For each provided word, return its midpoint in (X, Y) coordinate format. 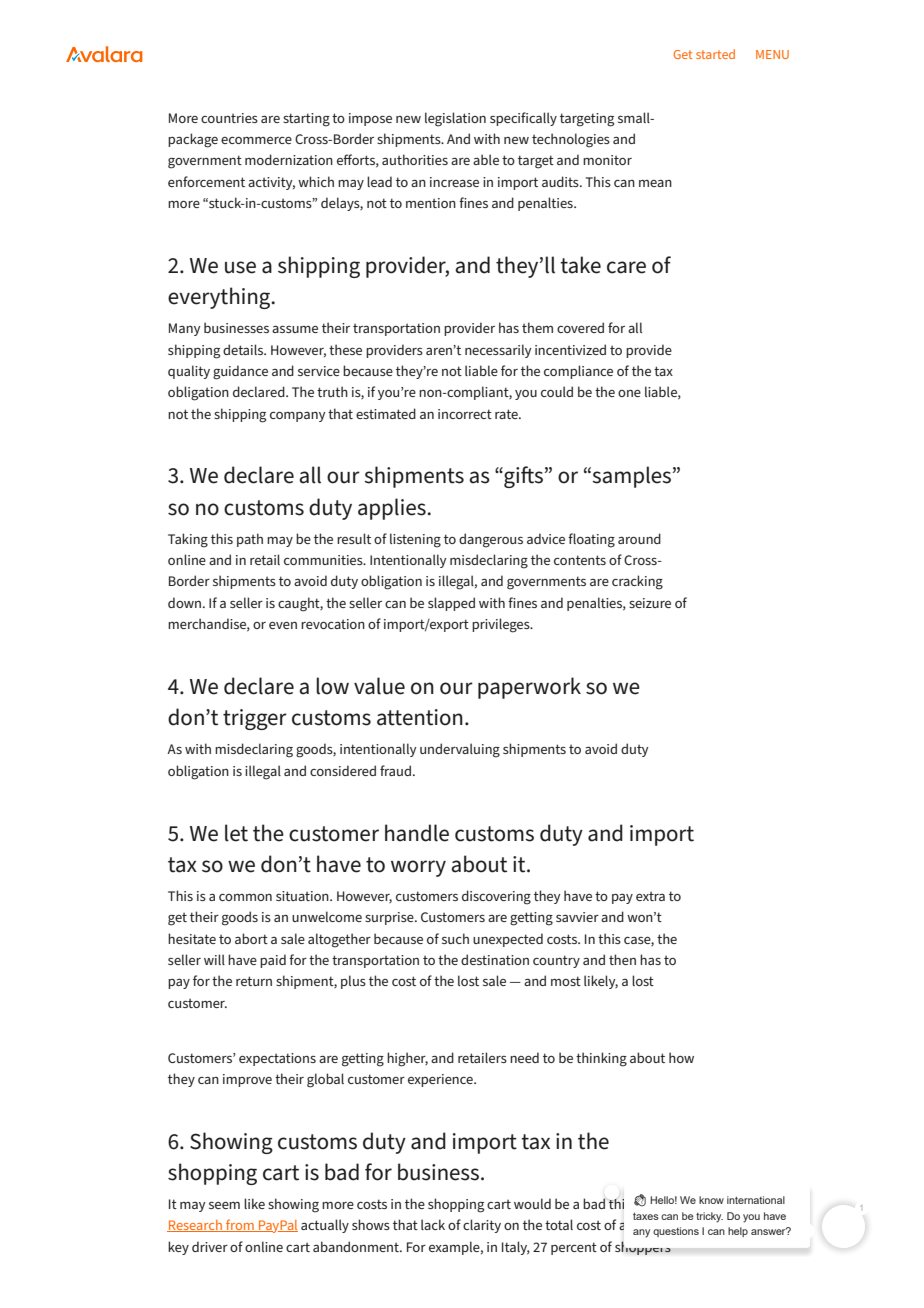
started (715, 54)
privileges (502, 625)
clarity (482, 1226)
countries (229, 118)
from (240, 1225)
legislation (455, 119)
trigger (255, 719)
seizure (650, 603)
